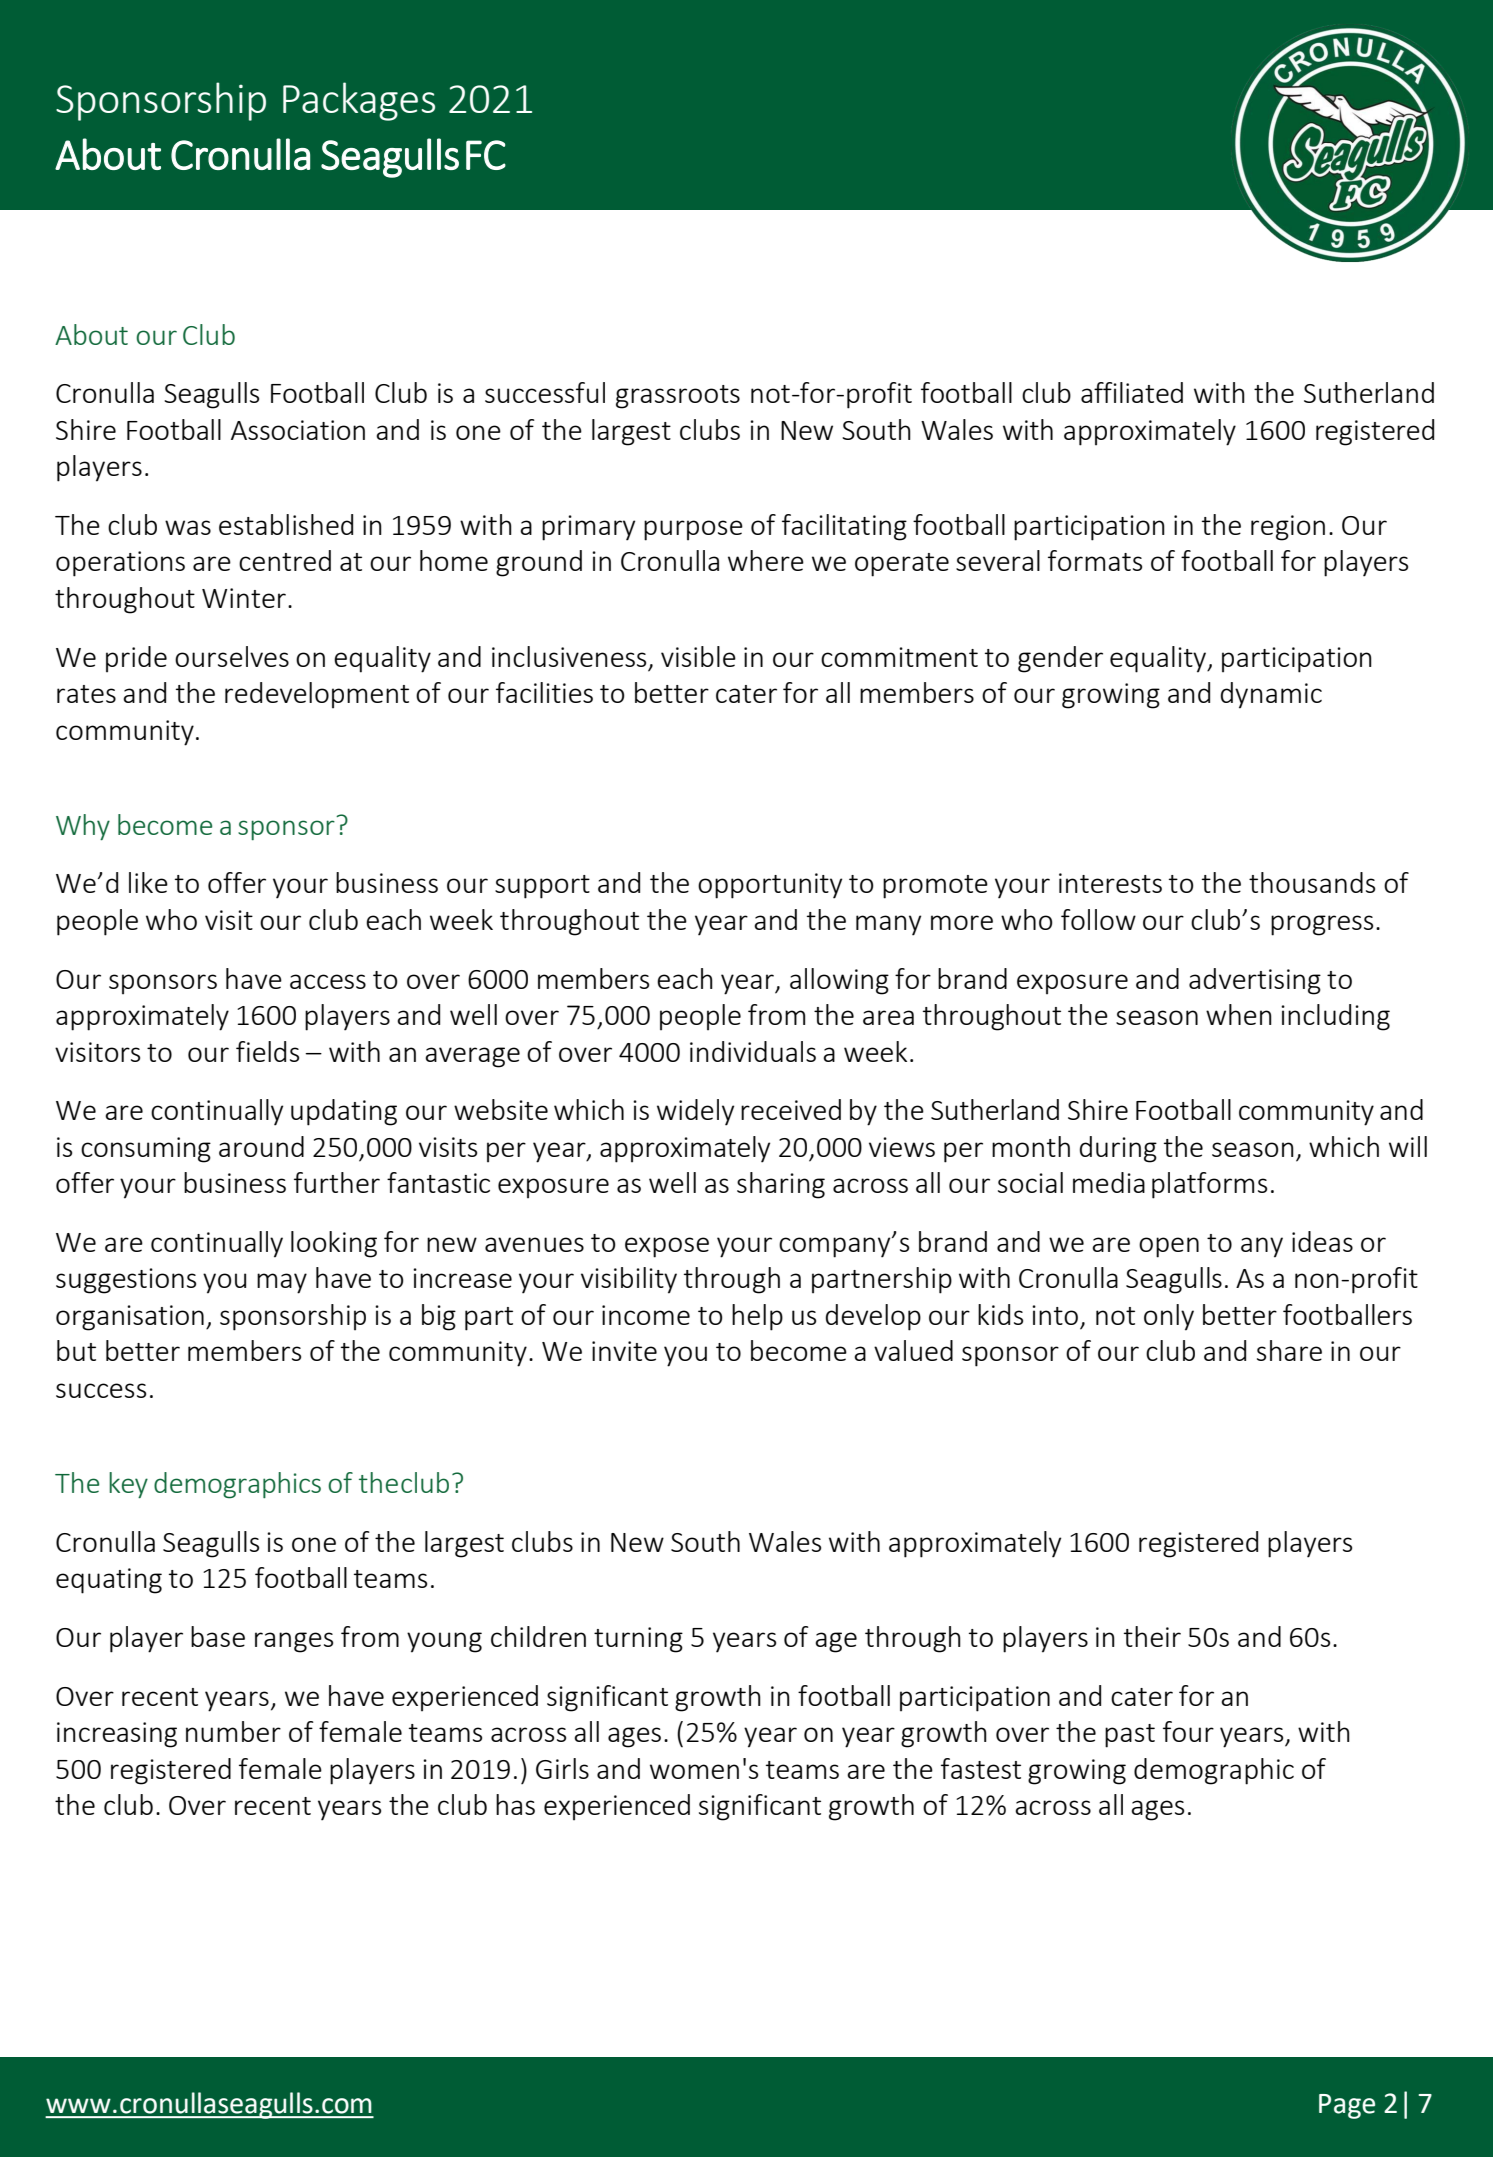 The image size is (1493, 2157). What do you see at coordinates (1322, 1241) in the screenshot?
I see `ideas` at bounding box center [1322, 1241].
